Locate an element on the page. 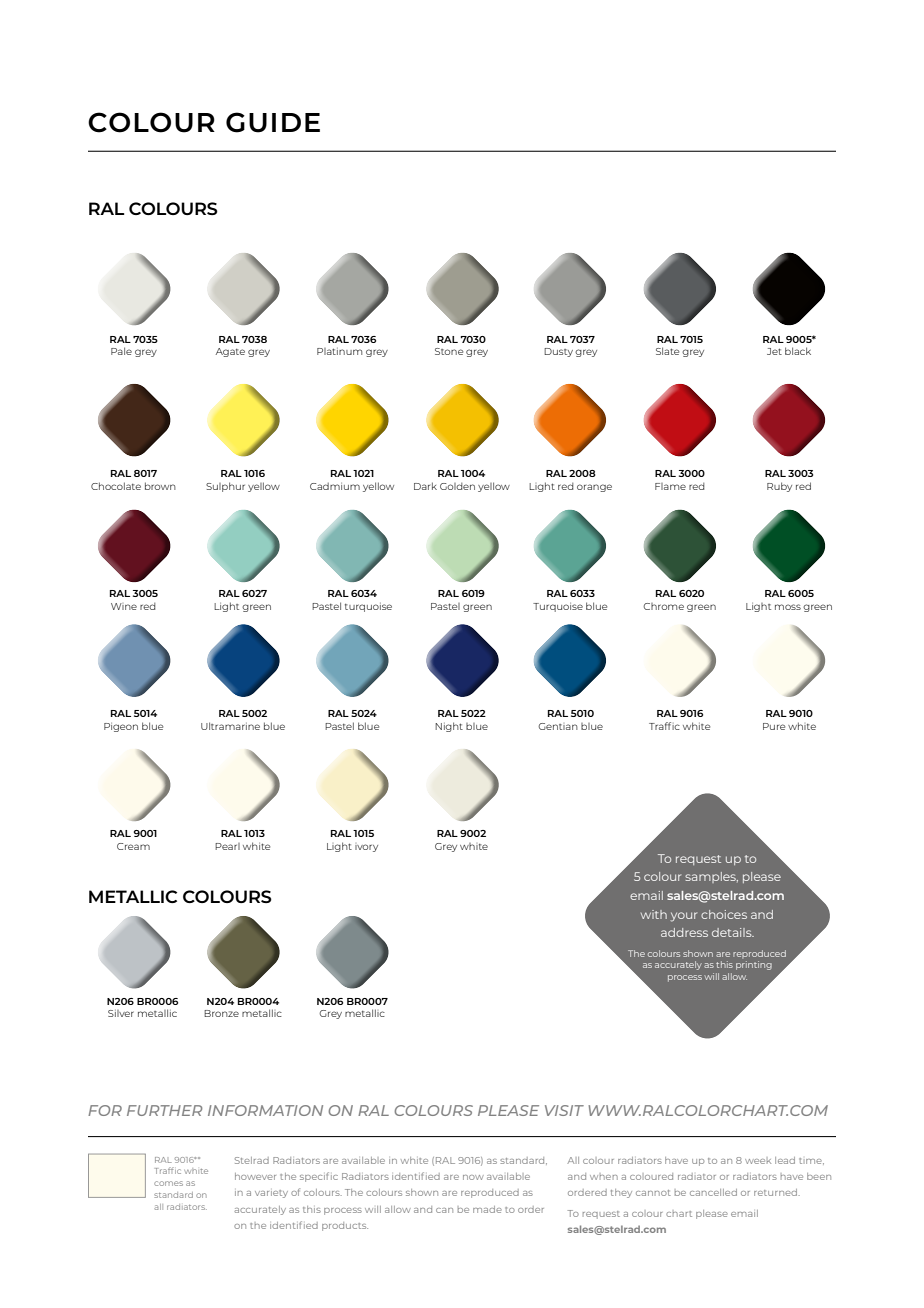 The width and height of the page is (924, 1308). GUIDE is located at coordinates (273, 122).
